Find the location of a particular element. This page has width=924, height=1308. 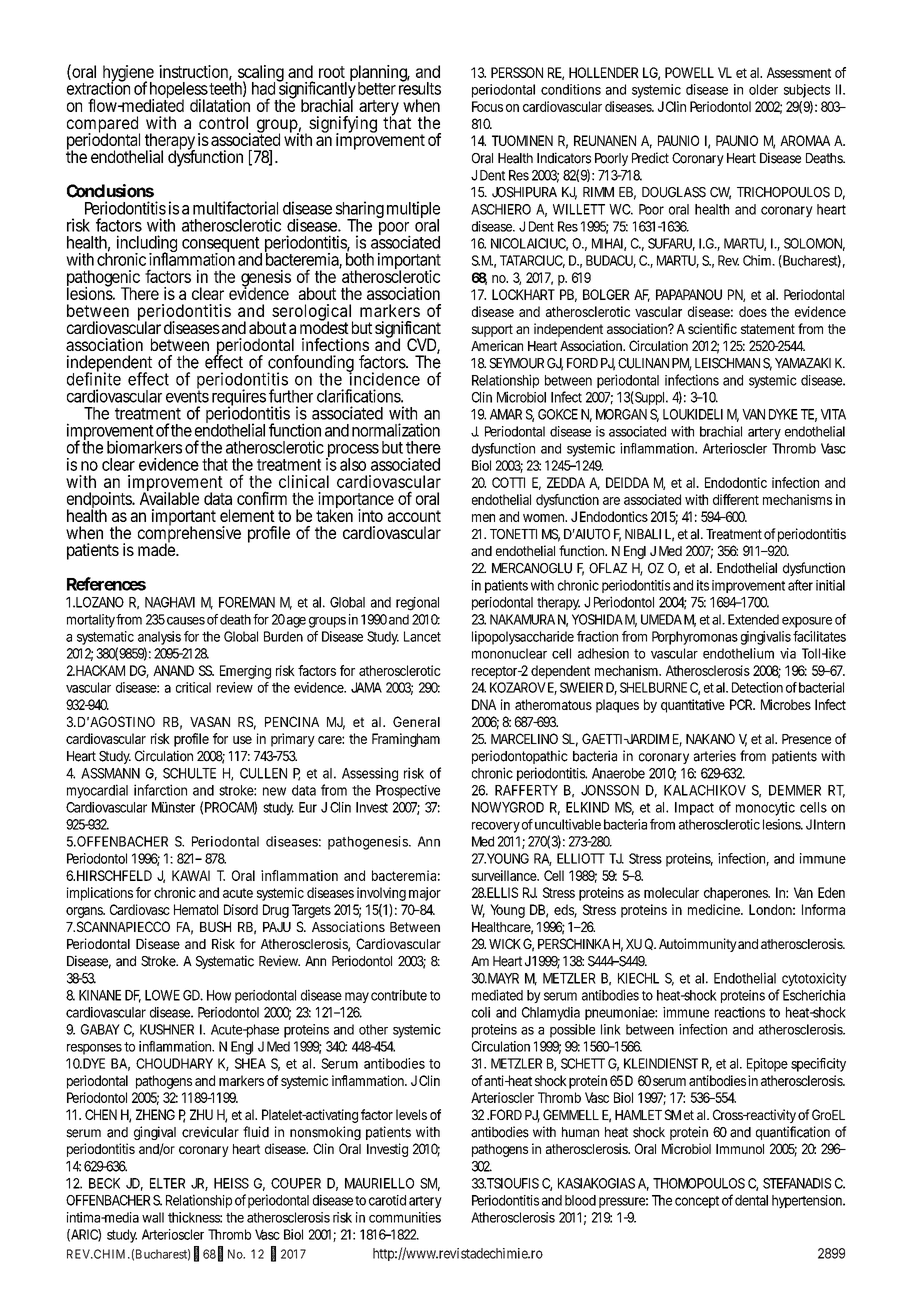

hopeless is located at coordinates (178, 91).
